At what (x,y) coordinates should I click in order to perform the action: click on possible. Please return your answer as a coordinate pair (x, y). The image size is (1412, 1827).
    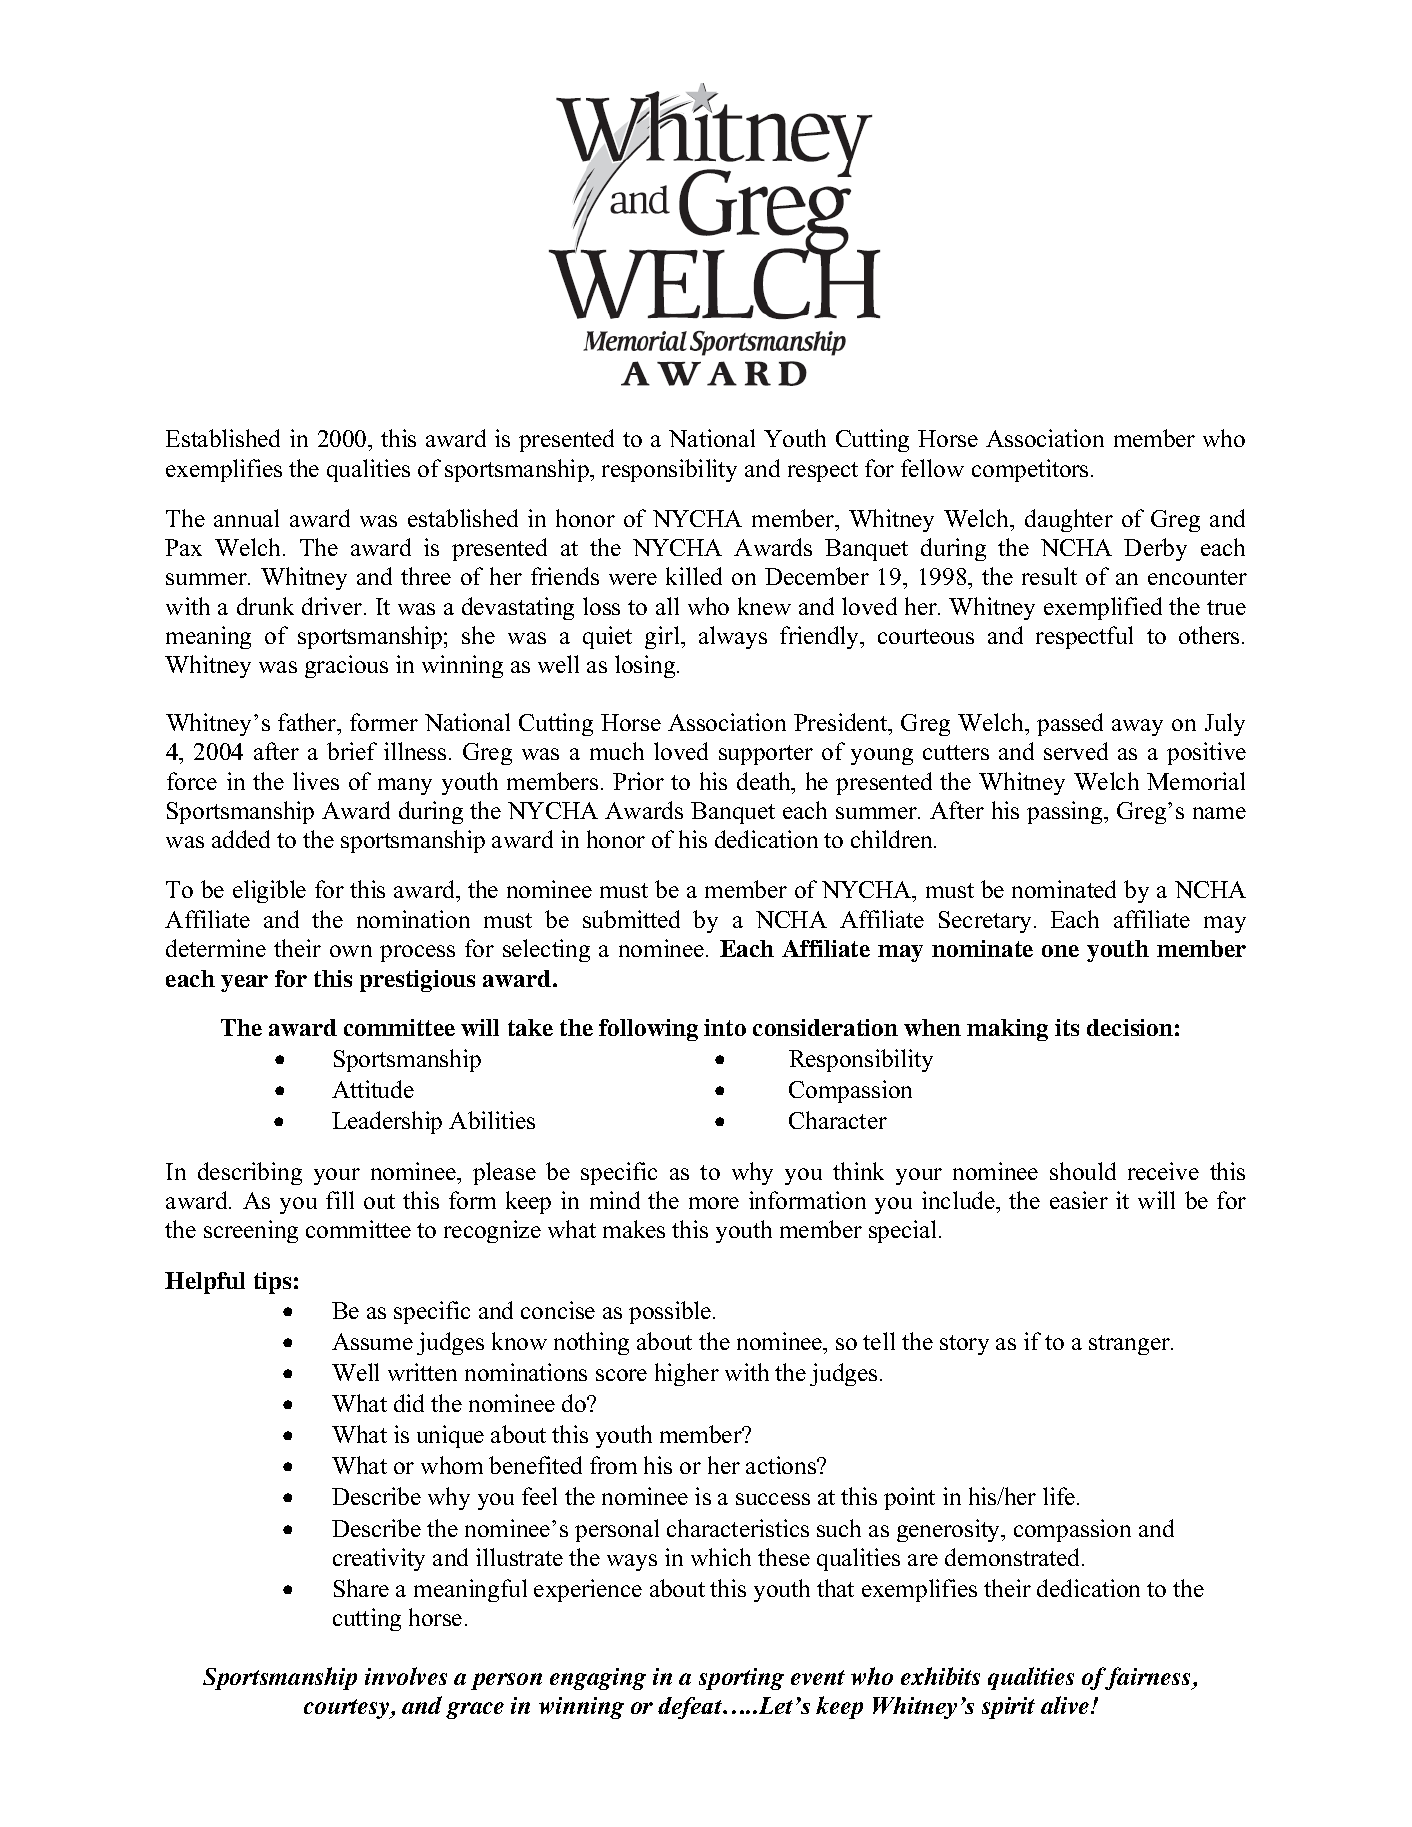
    Looking at the image, I should click on (671, 1312).
